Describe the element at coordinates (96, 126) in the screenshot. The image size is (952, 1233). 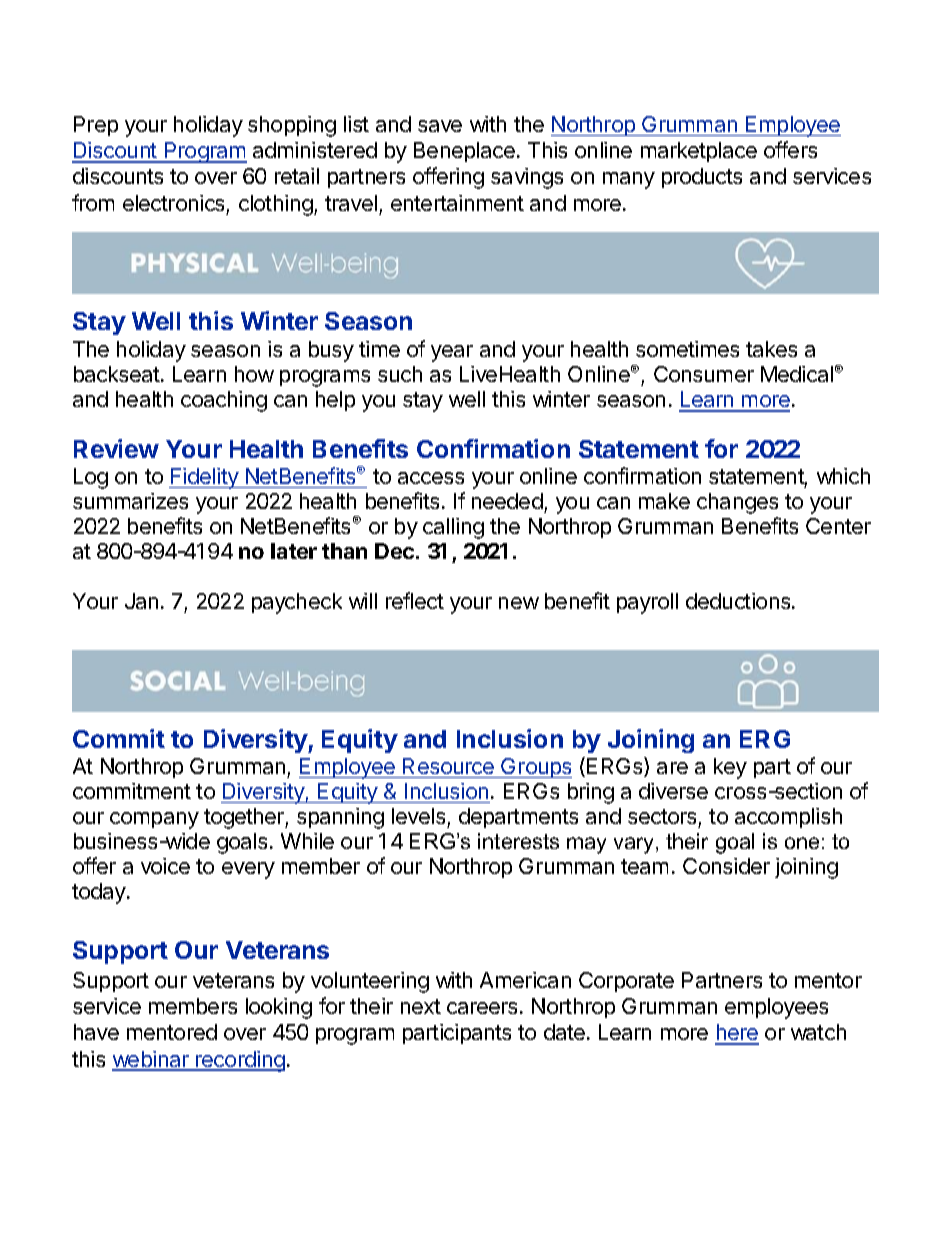
I see `Prep` at that location.
